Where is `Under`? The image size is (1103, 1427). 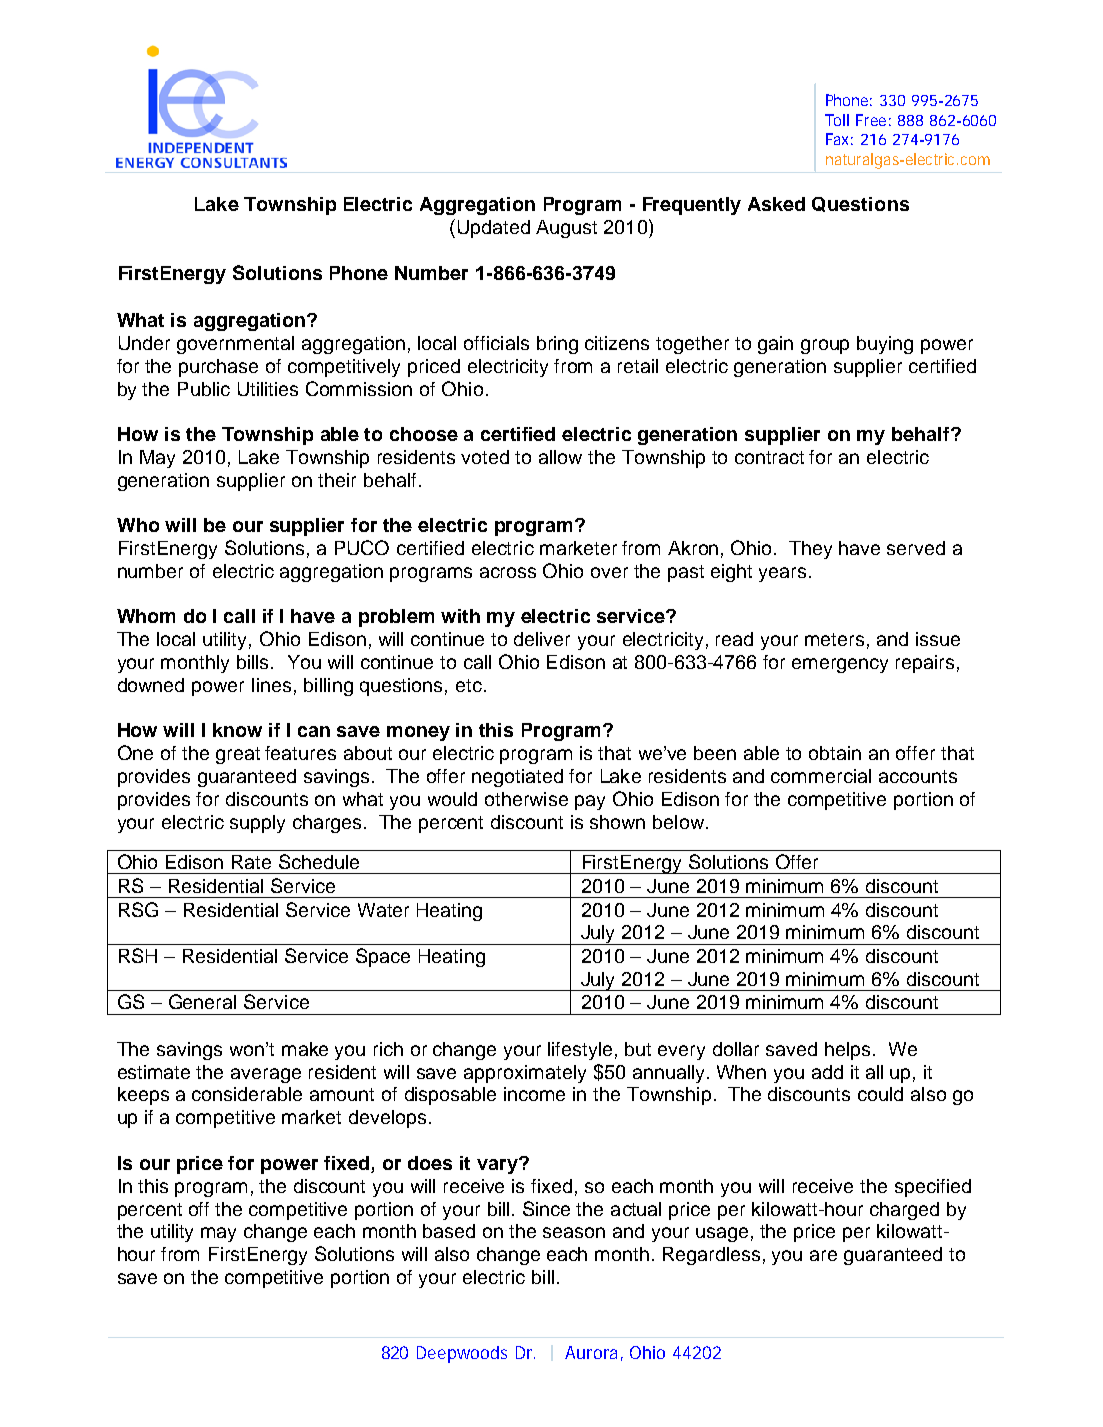 Under is located at coordinates (144, 343).
